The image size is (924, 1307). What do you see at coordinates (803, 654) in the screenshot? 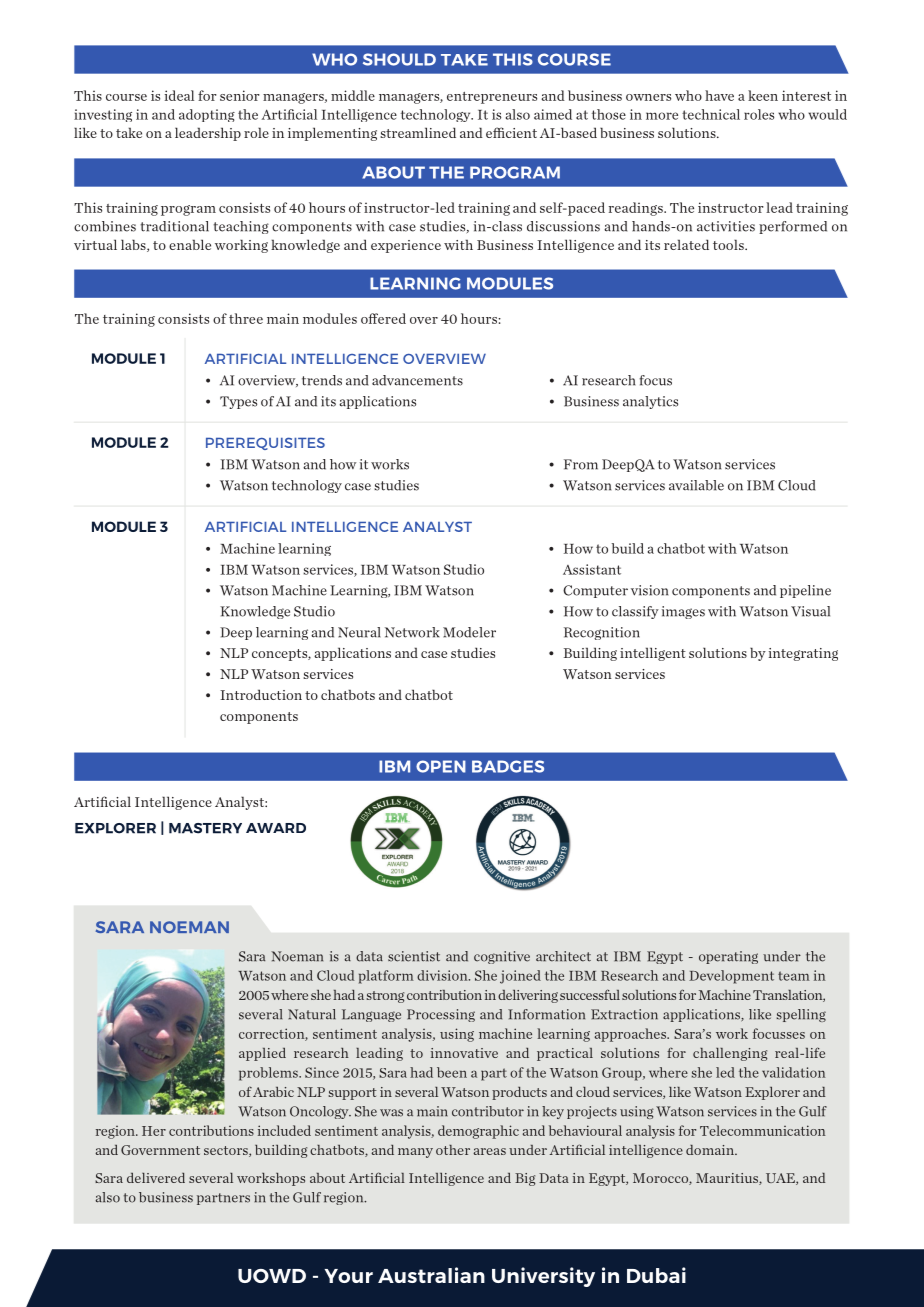
I see `integrating` at bounding box center [803, 654].
